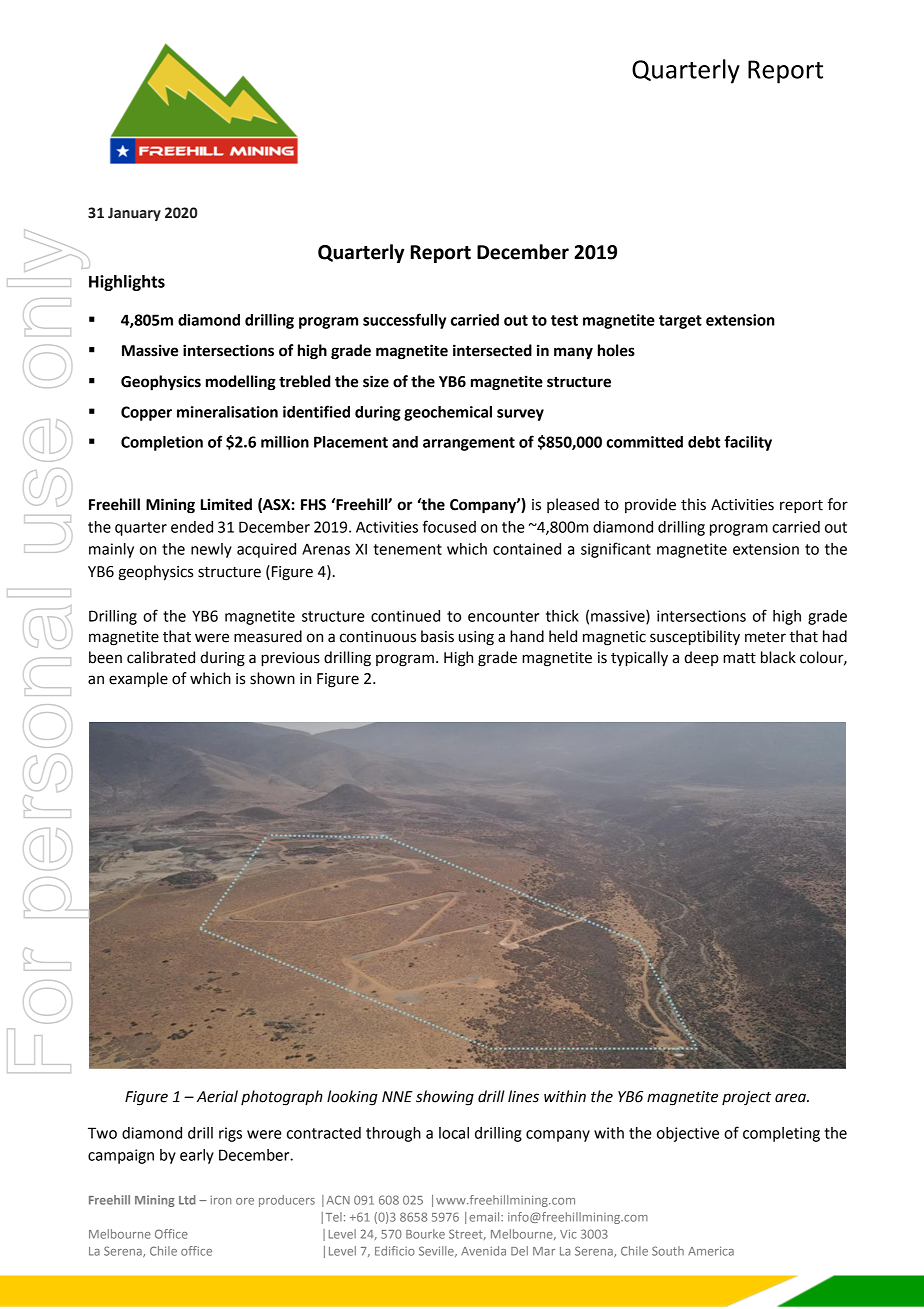  Describe the element at coordinates (187, 1200) in the page. I see `Ltd` at that location.
